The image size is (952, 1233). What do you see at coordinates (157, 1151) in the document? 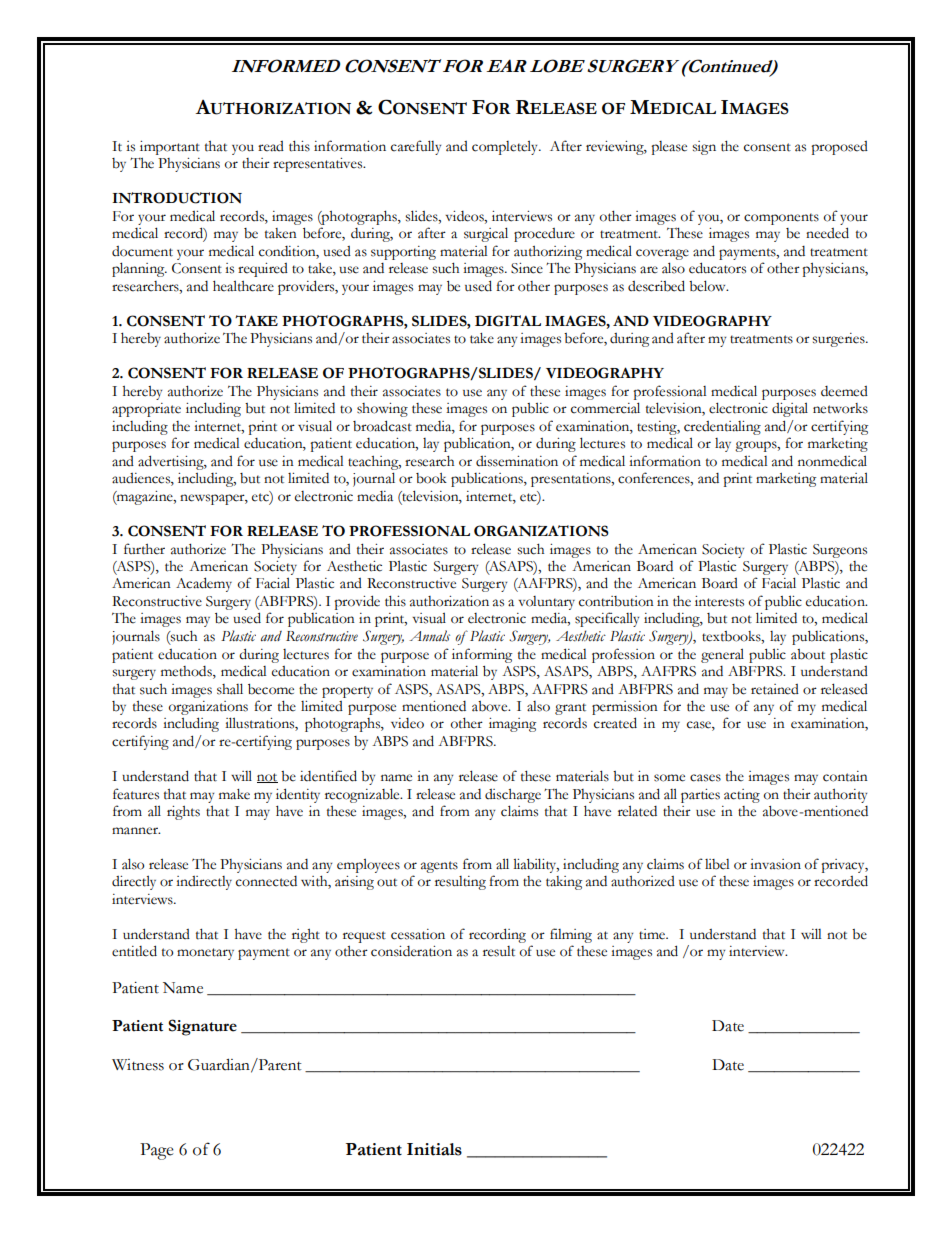
I see `Page` at bounding box center [157, 1151].
